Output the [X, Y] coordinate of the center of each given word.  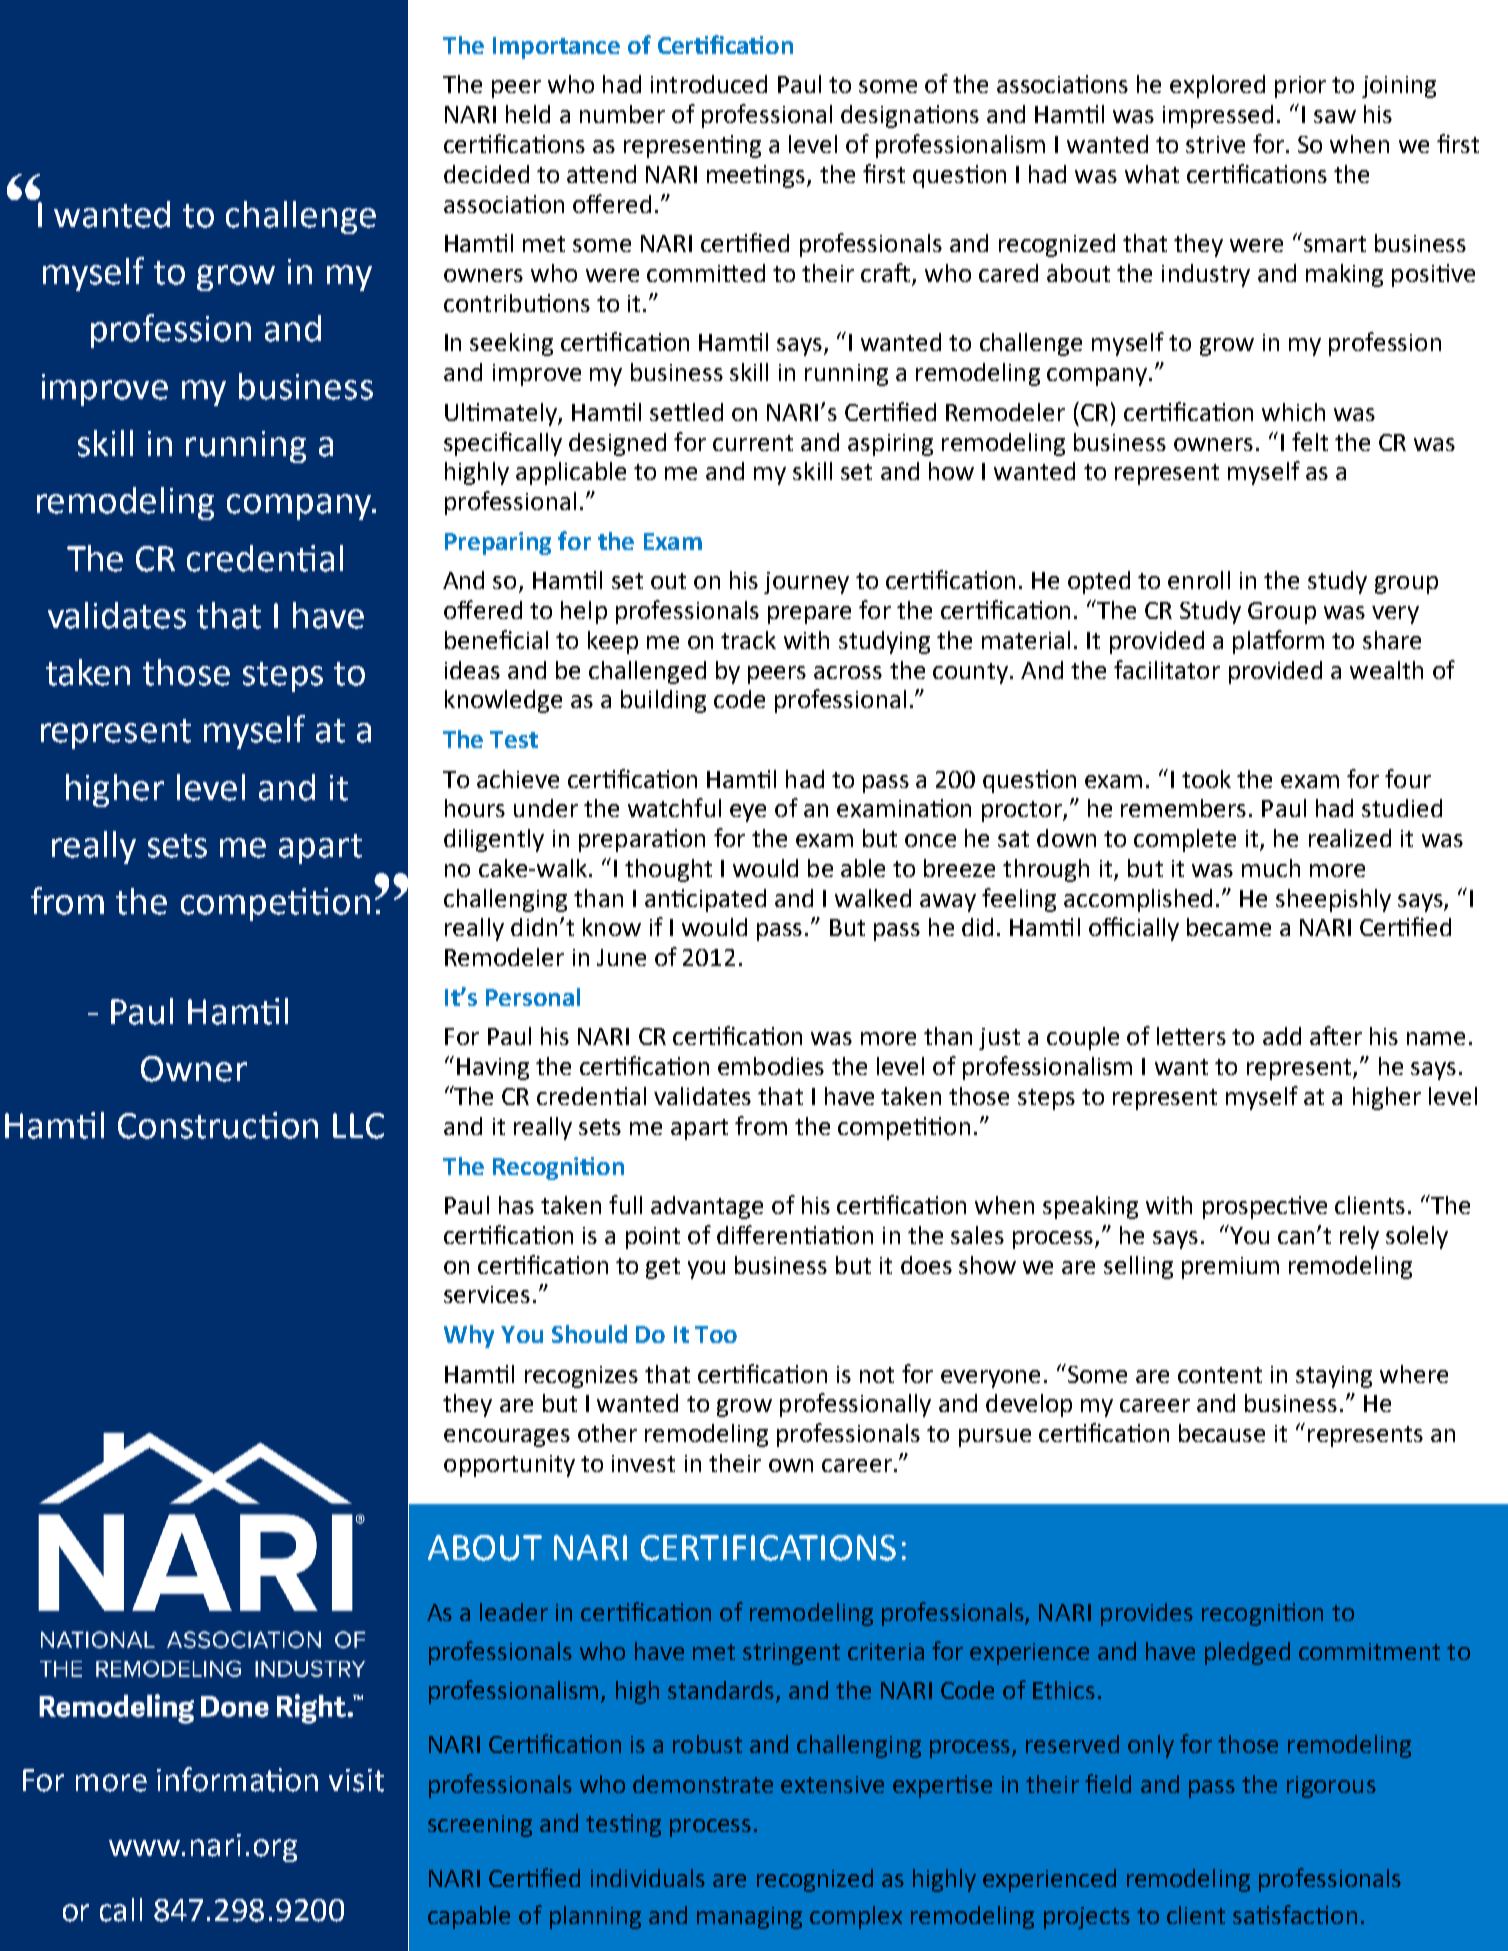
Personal [533, 997]
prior [1300, 87]
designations [910, 116]
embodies [771, 1066]
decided [486, 174]
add [1282, 1036]
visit [356, 1780]
